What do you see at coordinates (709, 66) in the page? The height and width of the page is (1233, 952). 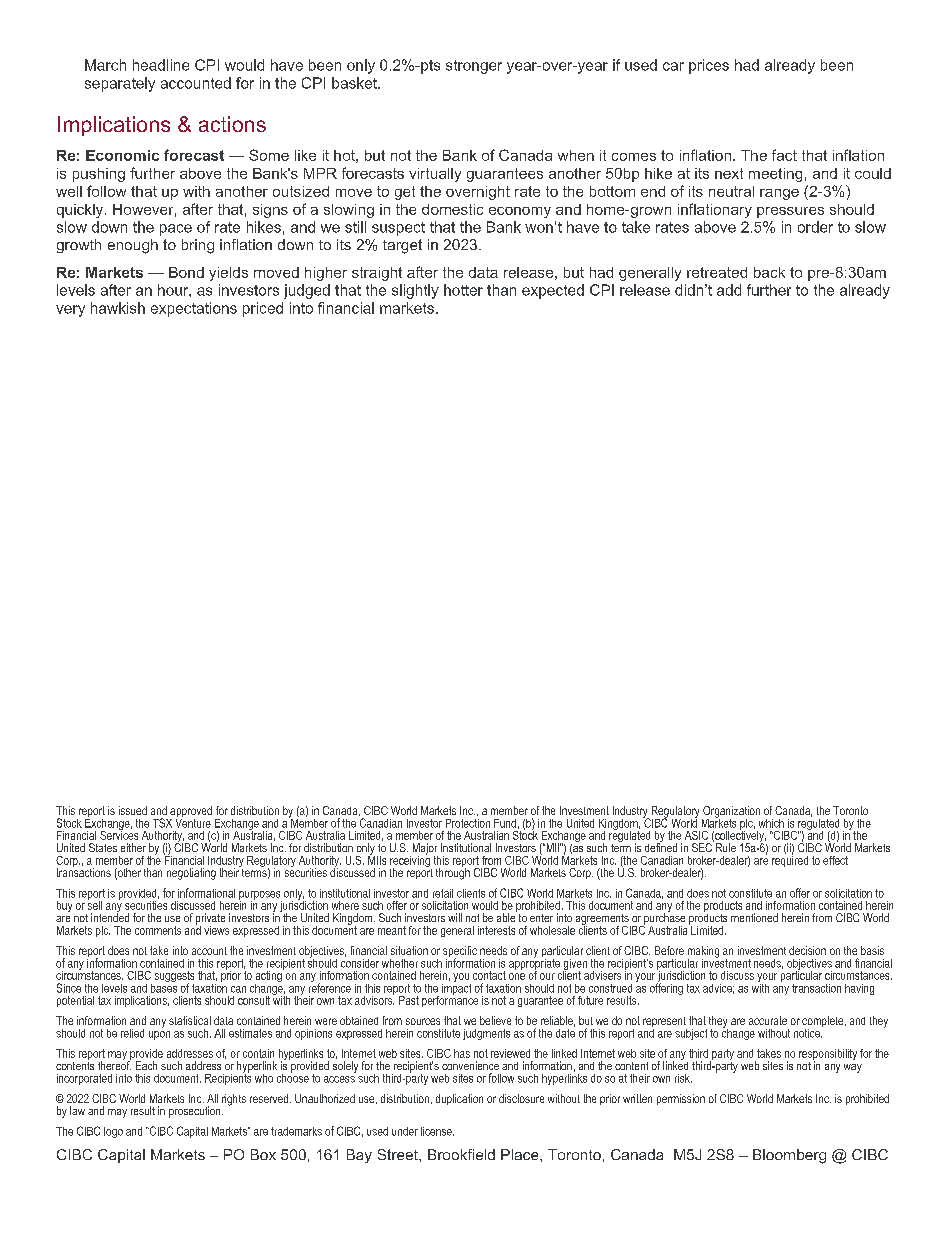 I see `prices` at bounding box center [709, 66].
